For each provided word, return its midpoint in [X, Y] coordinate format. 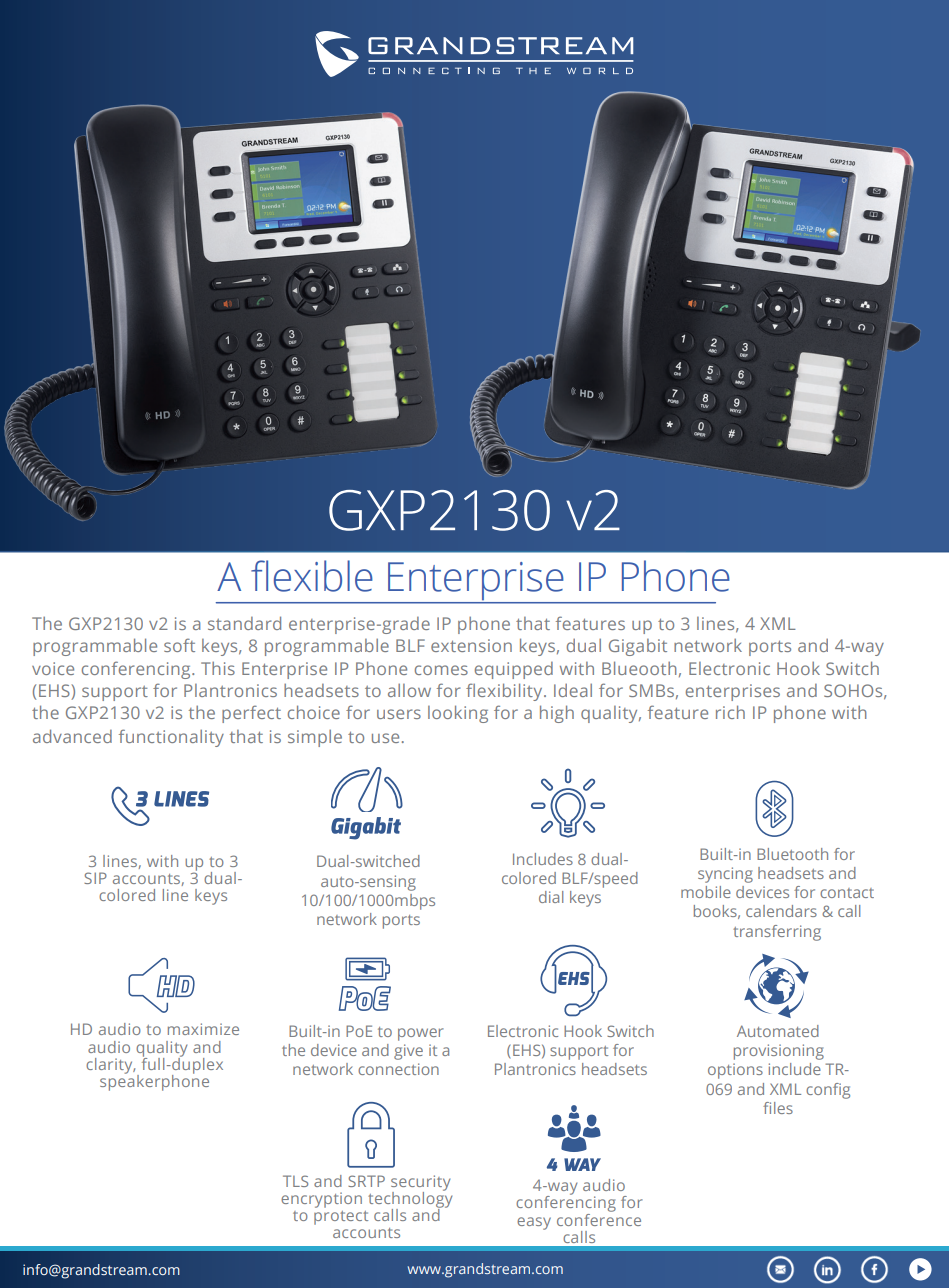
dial [551, 897]
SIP [95, 878]
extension [471, 645]
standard [244, 623]
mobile [706, 892]
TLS [295, 1181]
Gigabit [638, 647]
